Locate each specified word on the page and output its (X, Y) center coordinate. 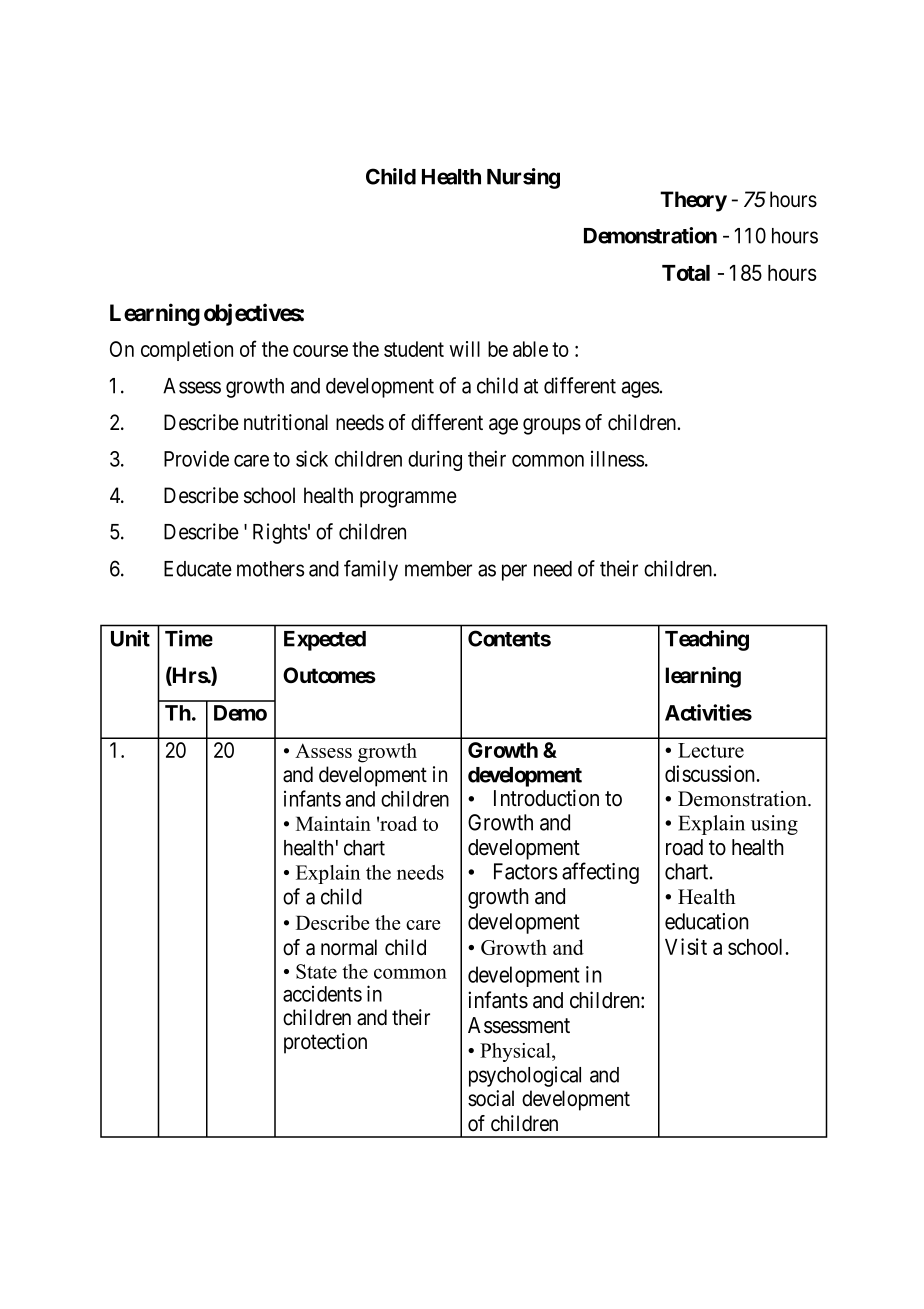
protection (325, 1043)
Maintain (333, 823)
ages (640, 389)
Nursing (523, 178)
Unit (130, 638)
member (438, 569)
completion (187, 351)
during (435, 460)
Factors (526, 871)
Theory (693, 201)
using (774, 825)
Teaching (707, 640)
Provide (196, 459)
